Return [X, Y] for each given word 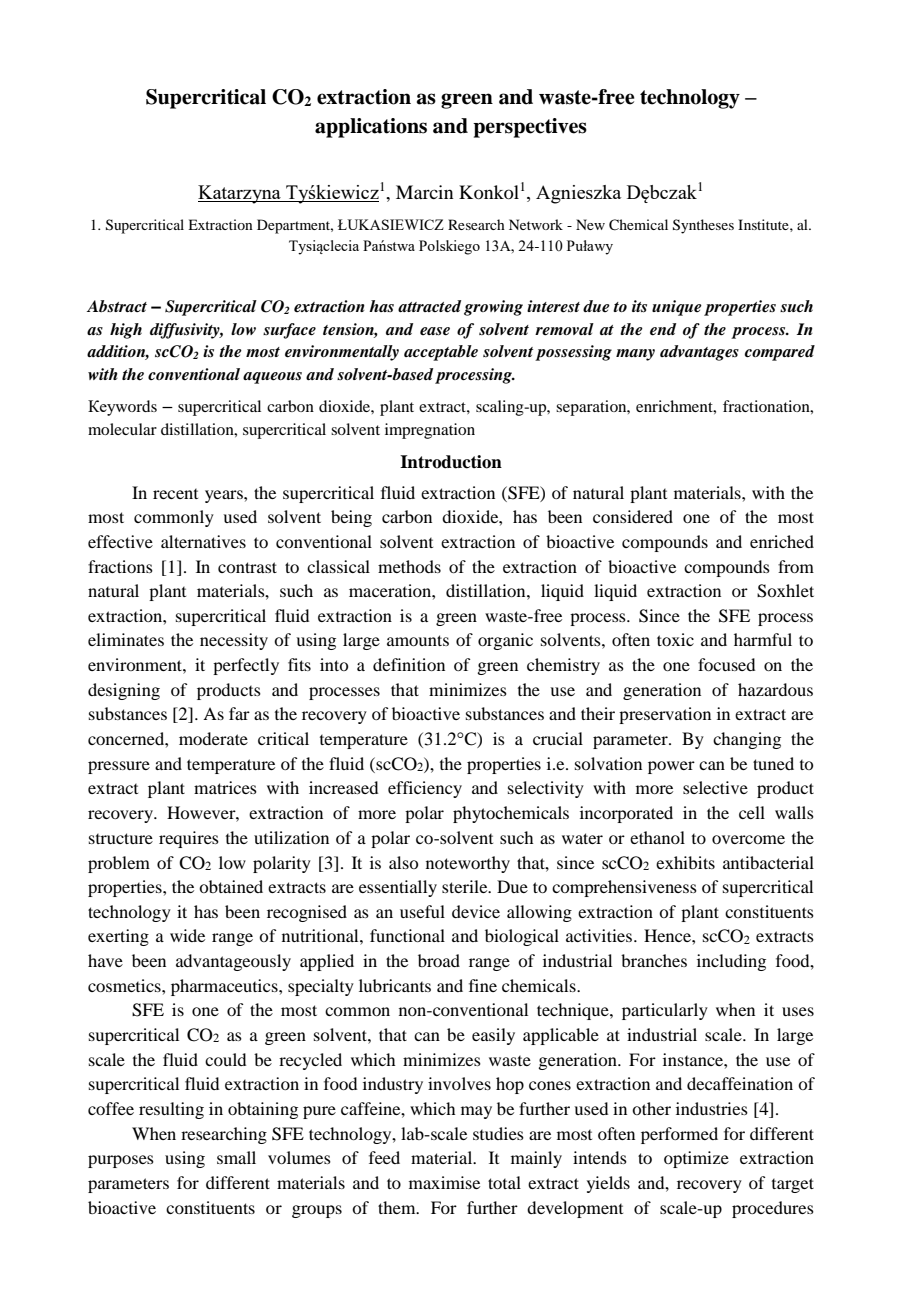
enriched [782, 541]
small [236, 1157]
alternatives [203, 541]
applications [371, 128]
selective [715, 787]
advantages [699, 353]
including [731, 962]
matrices [225, 787]
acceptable [441, 353]
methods [409, 566]
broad [439, 960]
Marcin [424, 192]
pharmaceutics [225, 987]
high [126, 331]
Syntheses [703, 226]
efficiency [425, 789]
